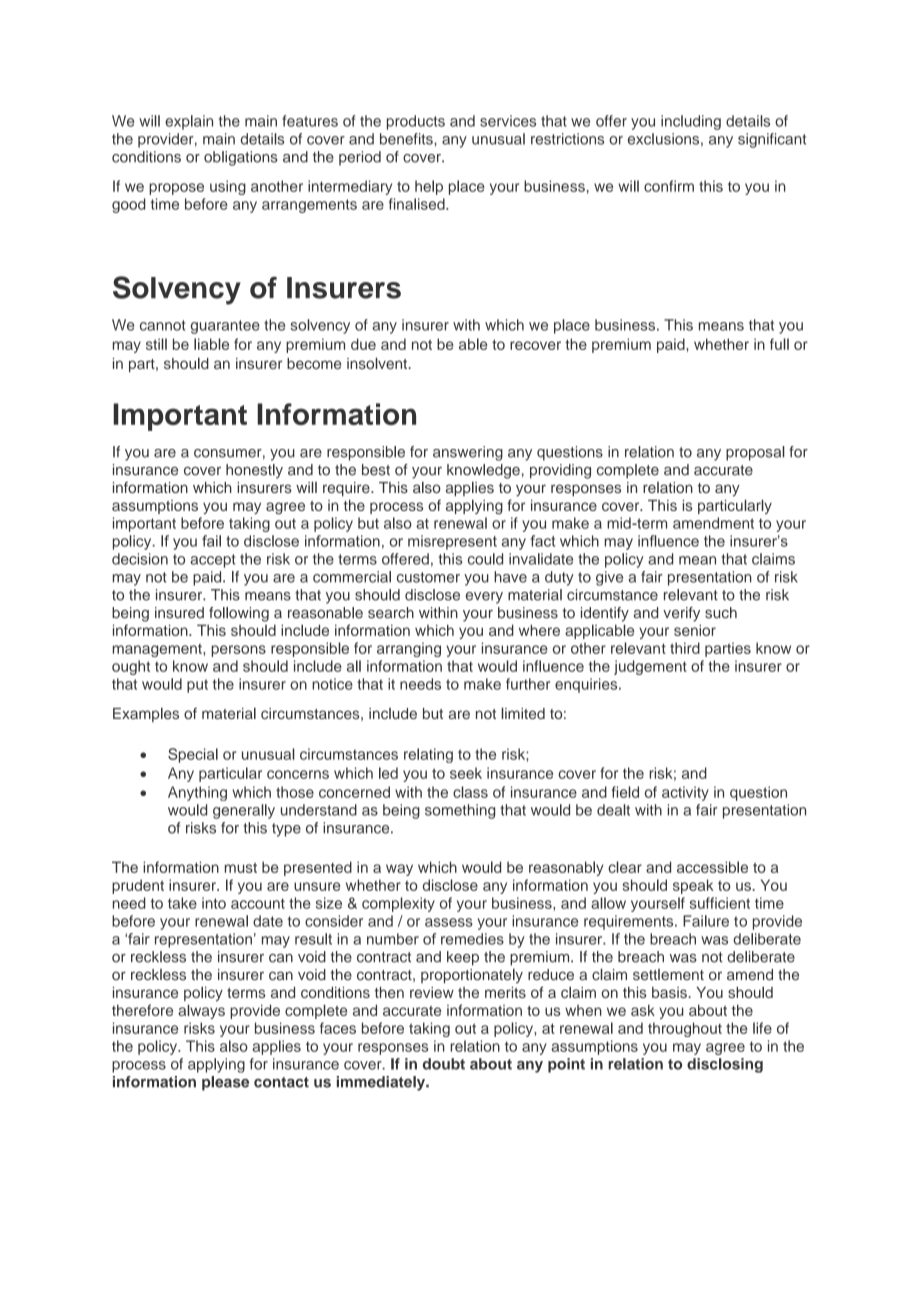 The width and height of the screenshot is (924, 1308). What do you see at coordinates (755, 453) in the screenshot?
I see `proposal` at bounding box center [755, 453].
